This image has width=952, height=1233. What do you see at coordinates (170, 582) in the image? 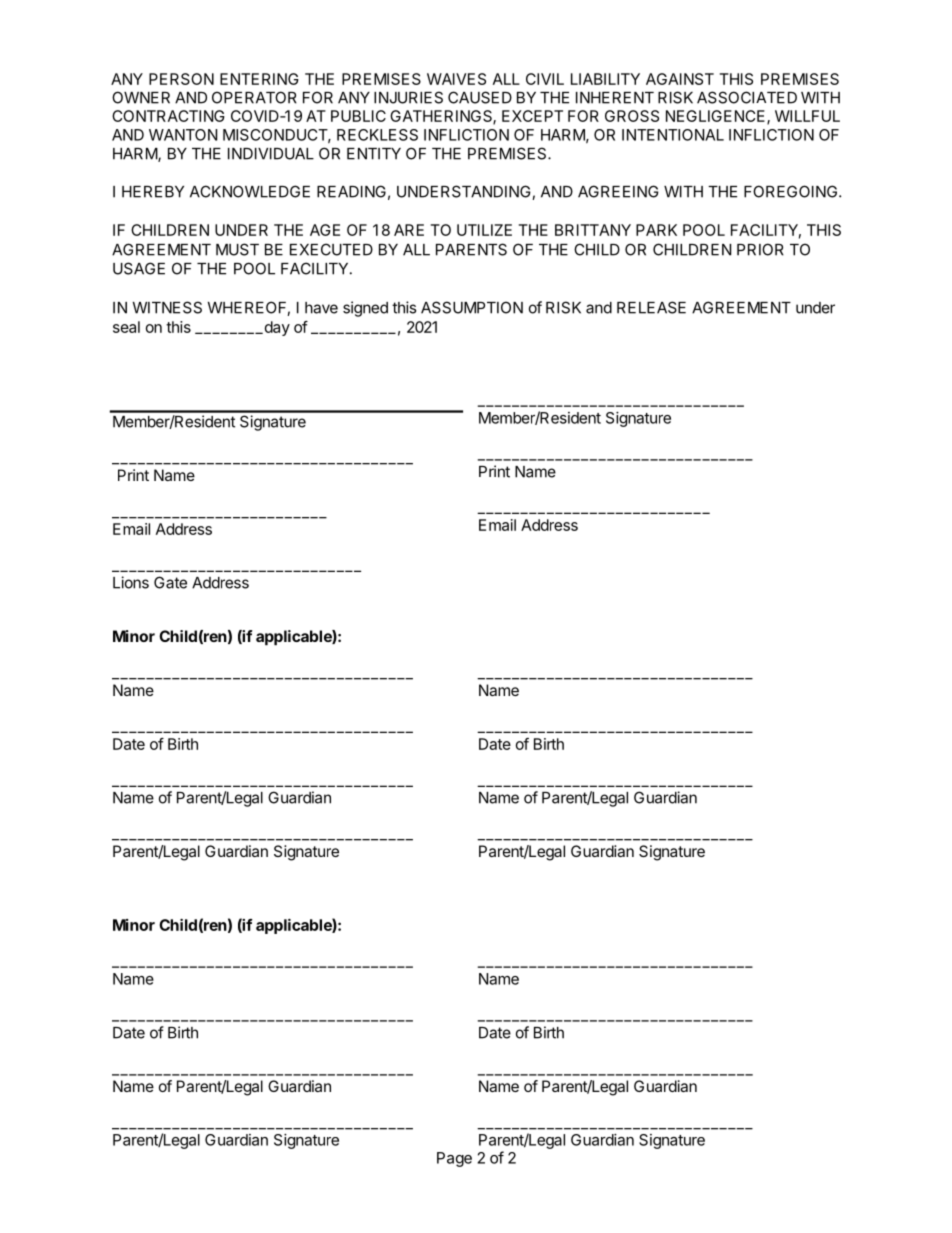
I see `Gate` at bounding box center [170, 582].
